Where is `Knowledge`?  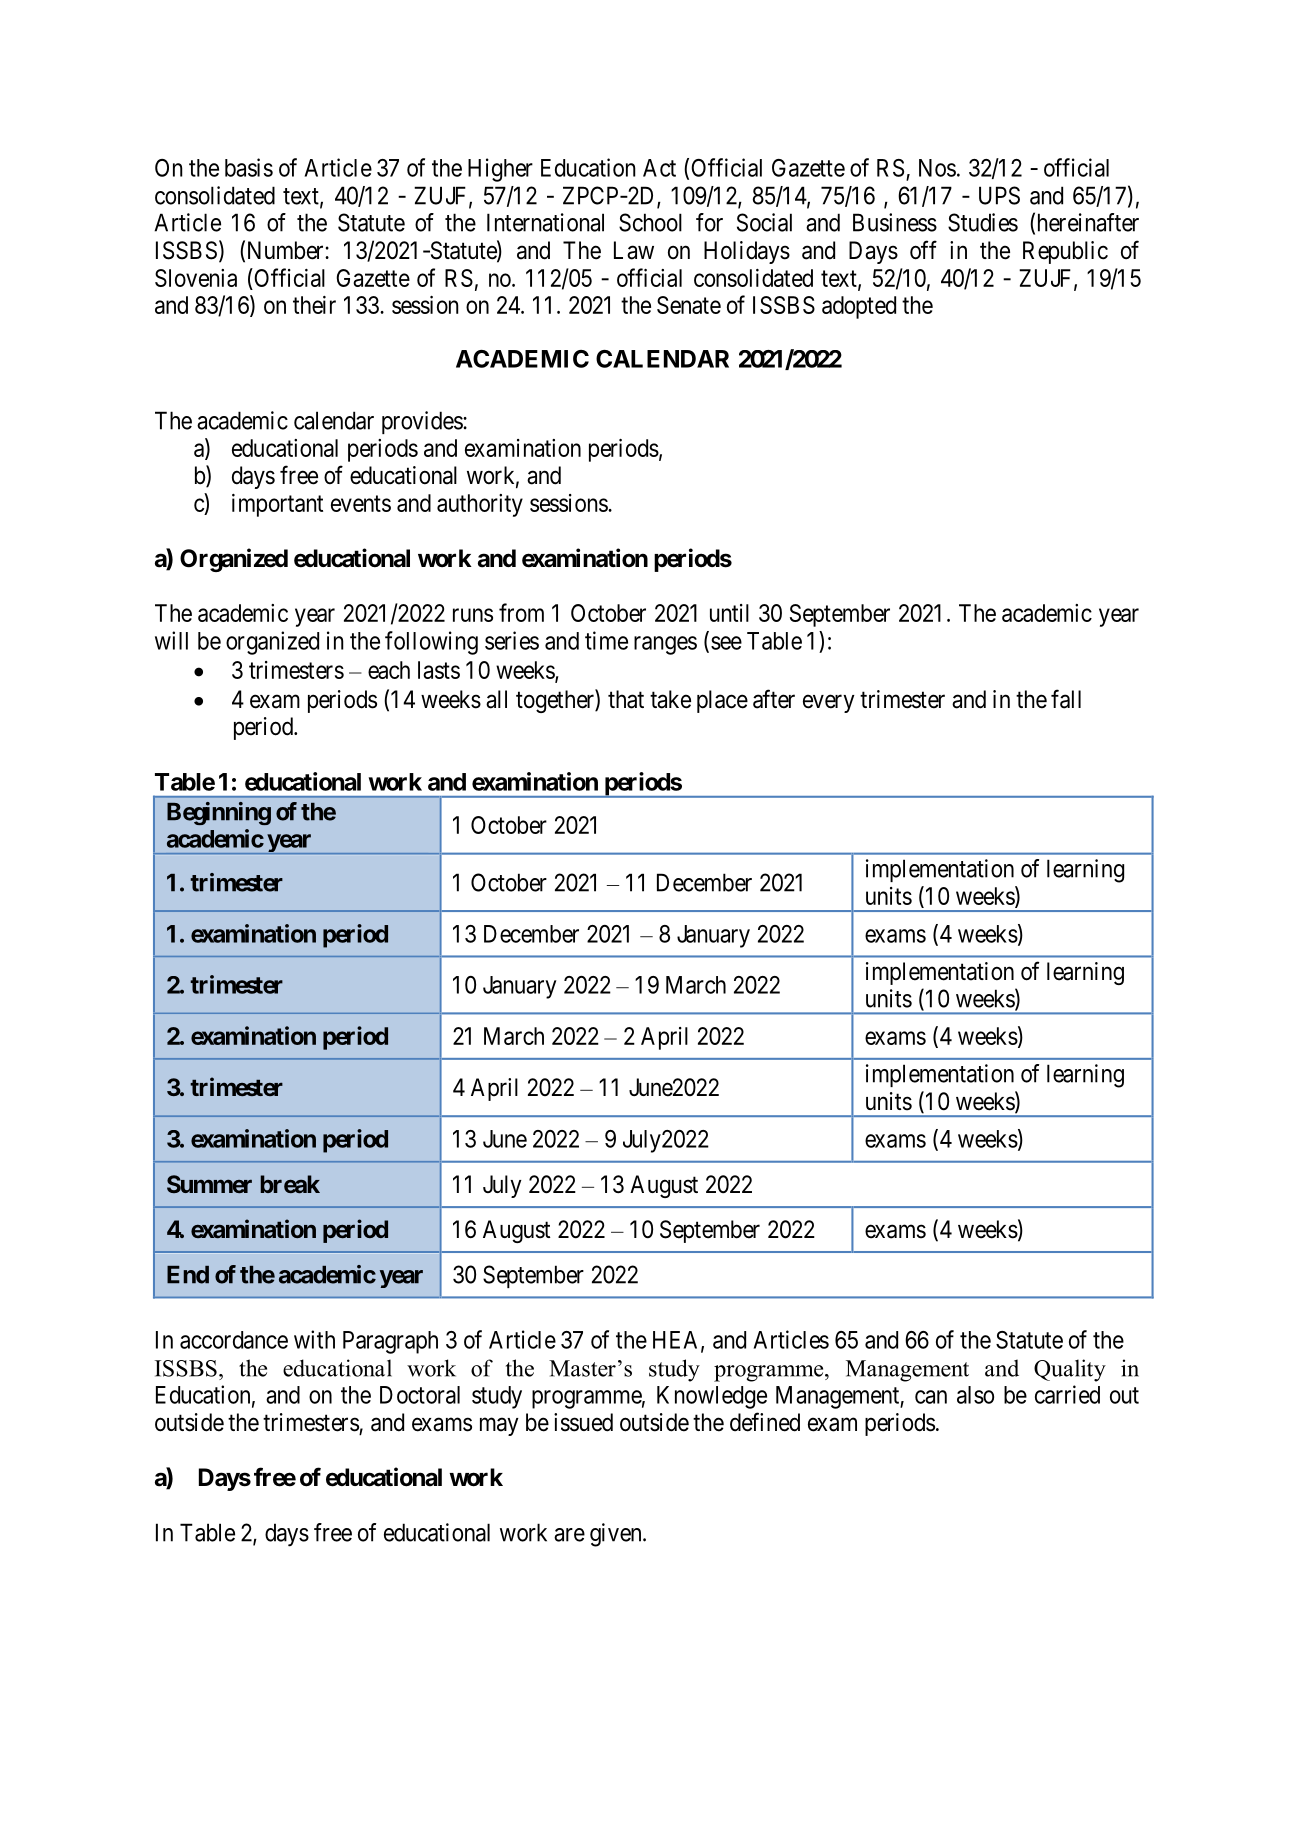 Knowledge is located at coordinates (712, 1397).
